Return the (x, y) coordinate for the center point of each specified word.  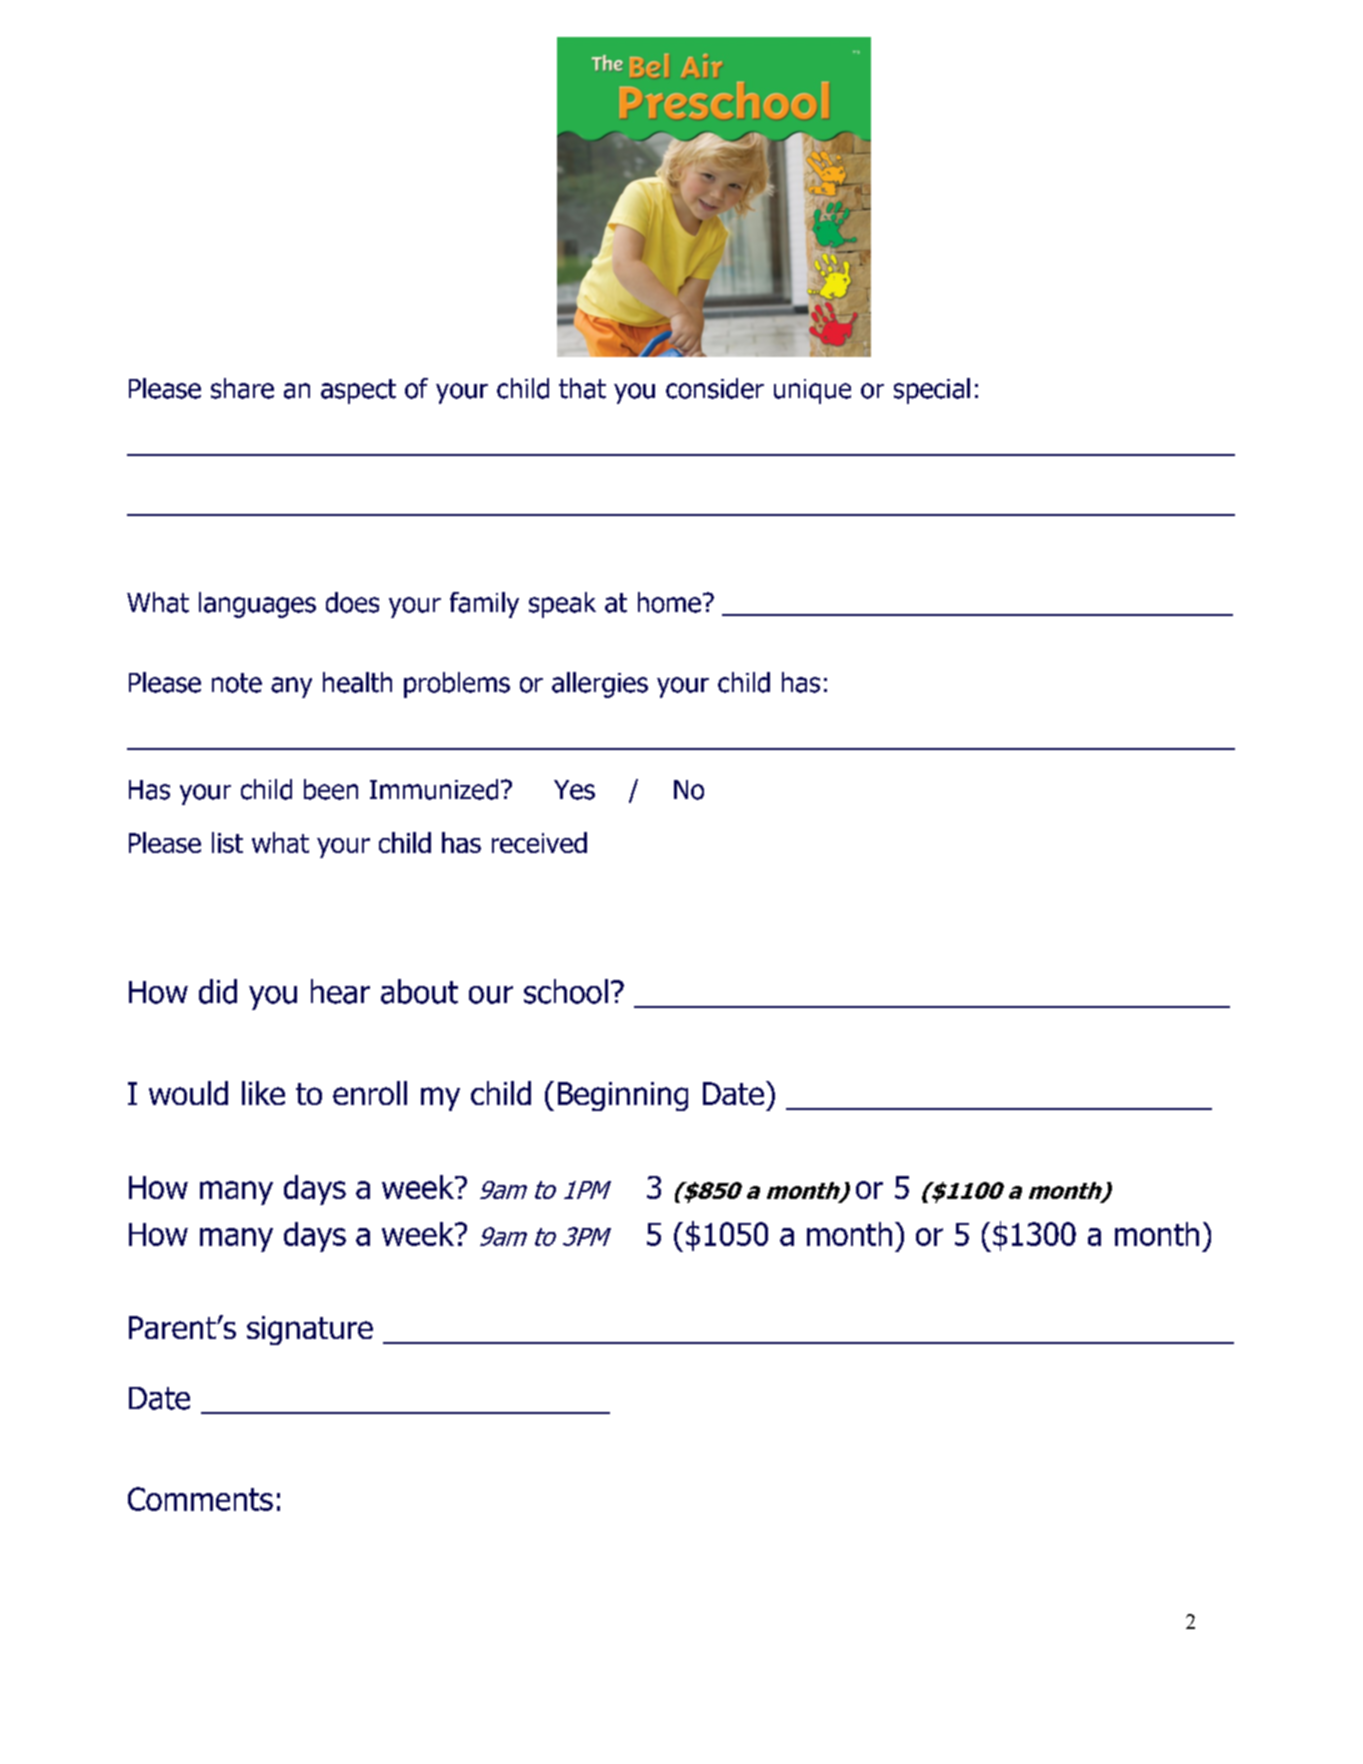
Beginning (623, 1096)
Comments (200, 1499)
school (566, 991)
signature (310, 1330)
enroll (370, 1093)
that (582, 388)
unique (812, 391)
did (218, 991)
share (242, 388)
